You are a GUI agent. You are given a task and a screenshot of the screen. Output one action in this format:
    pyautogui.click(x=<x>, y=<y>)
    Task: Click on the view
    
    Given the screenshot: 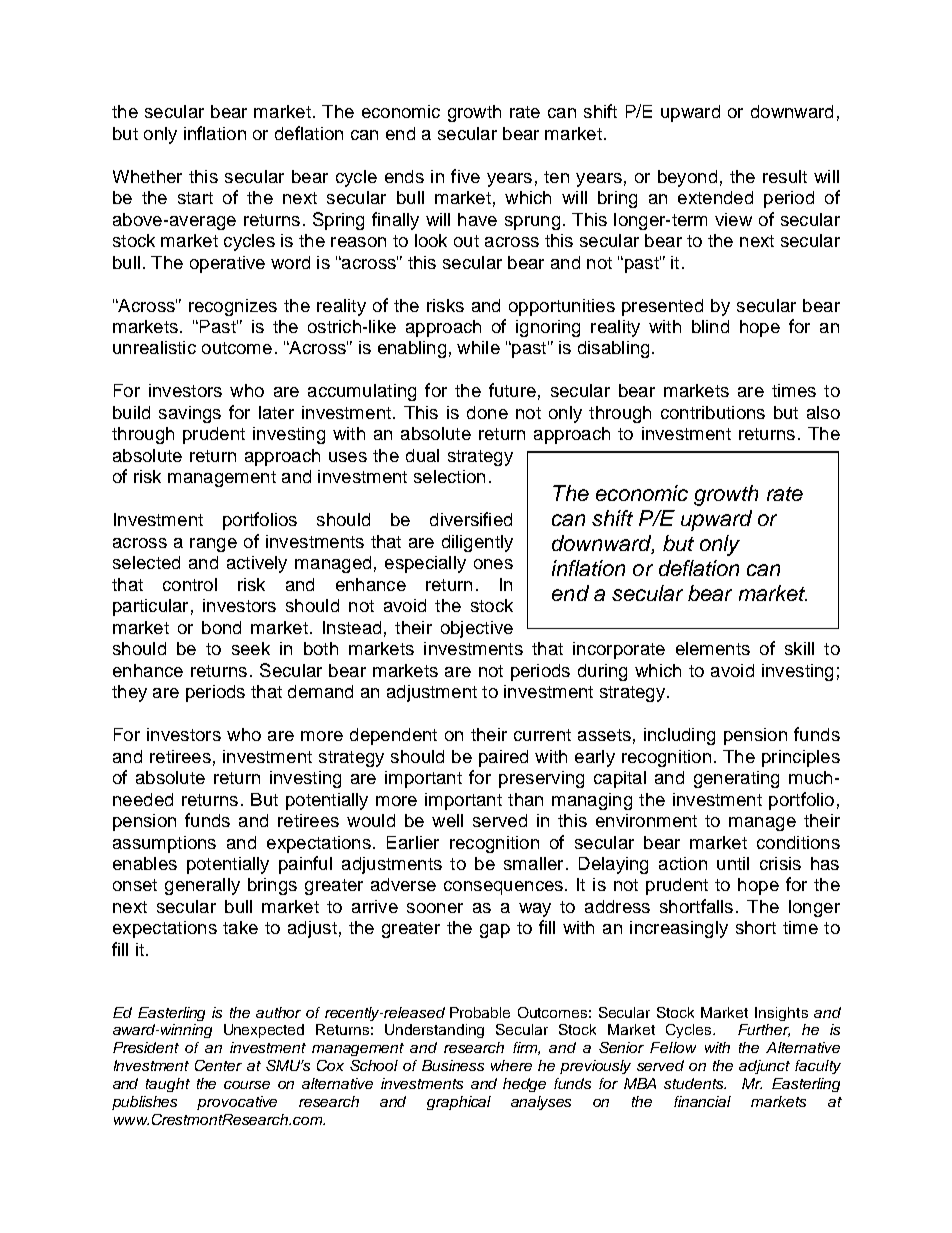 What is the action you would take?
    pyautogui.click(x=733, y=219)
